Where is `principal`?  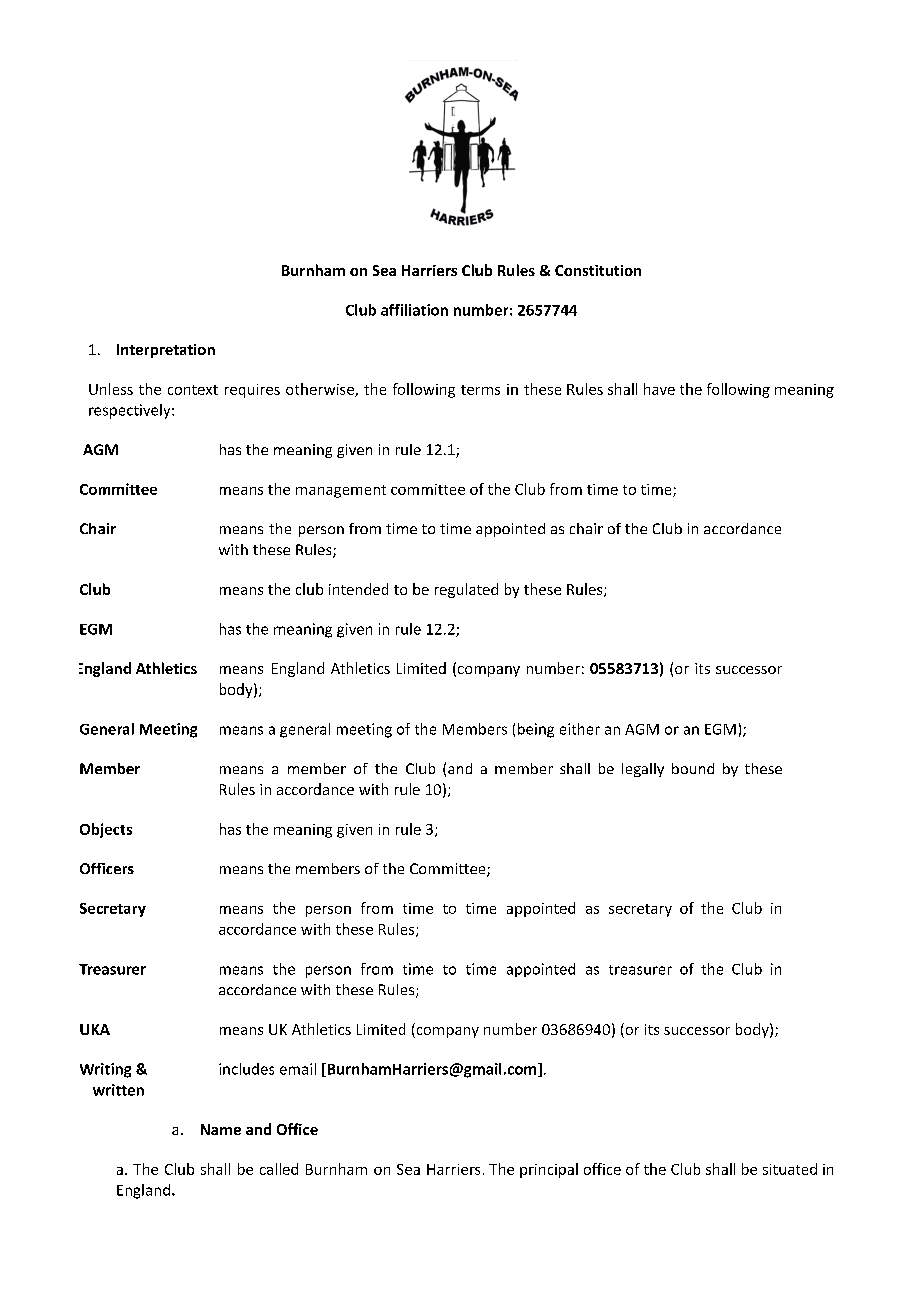
principal is located at coordinates (549, 1170).
